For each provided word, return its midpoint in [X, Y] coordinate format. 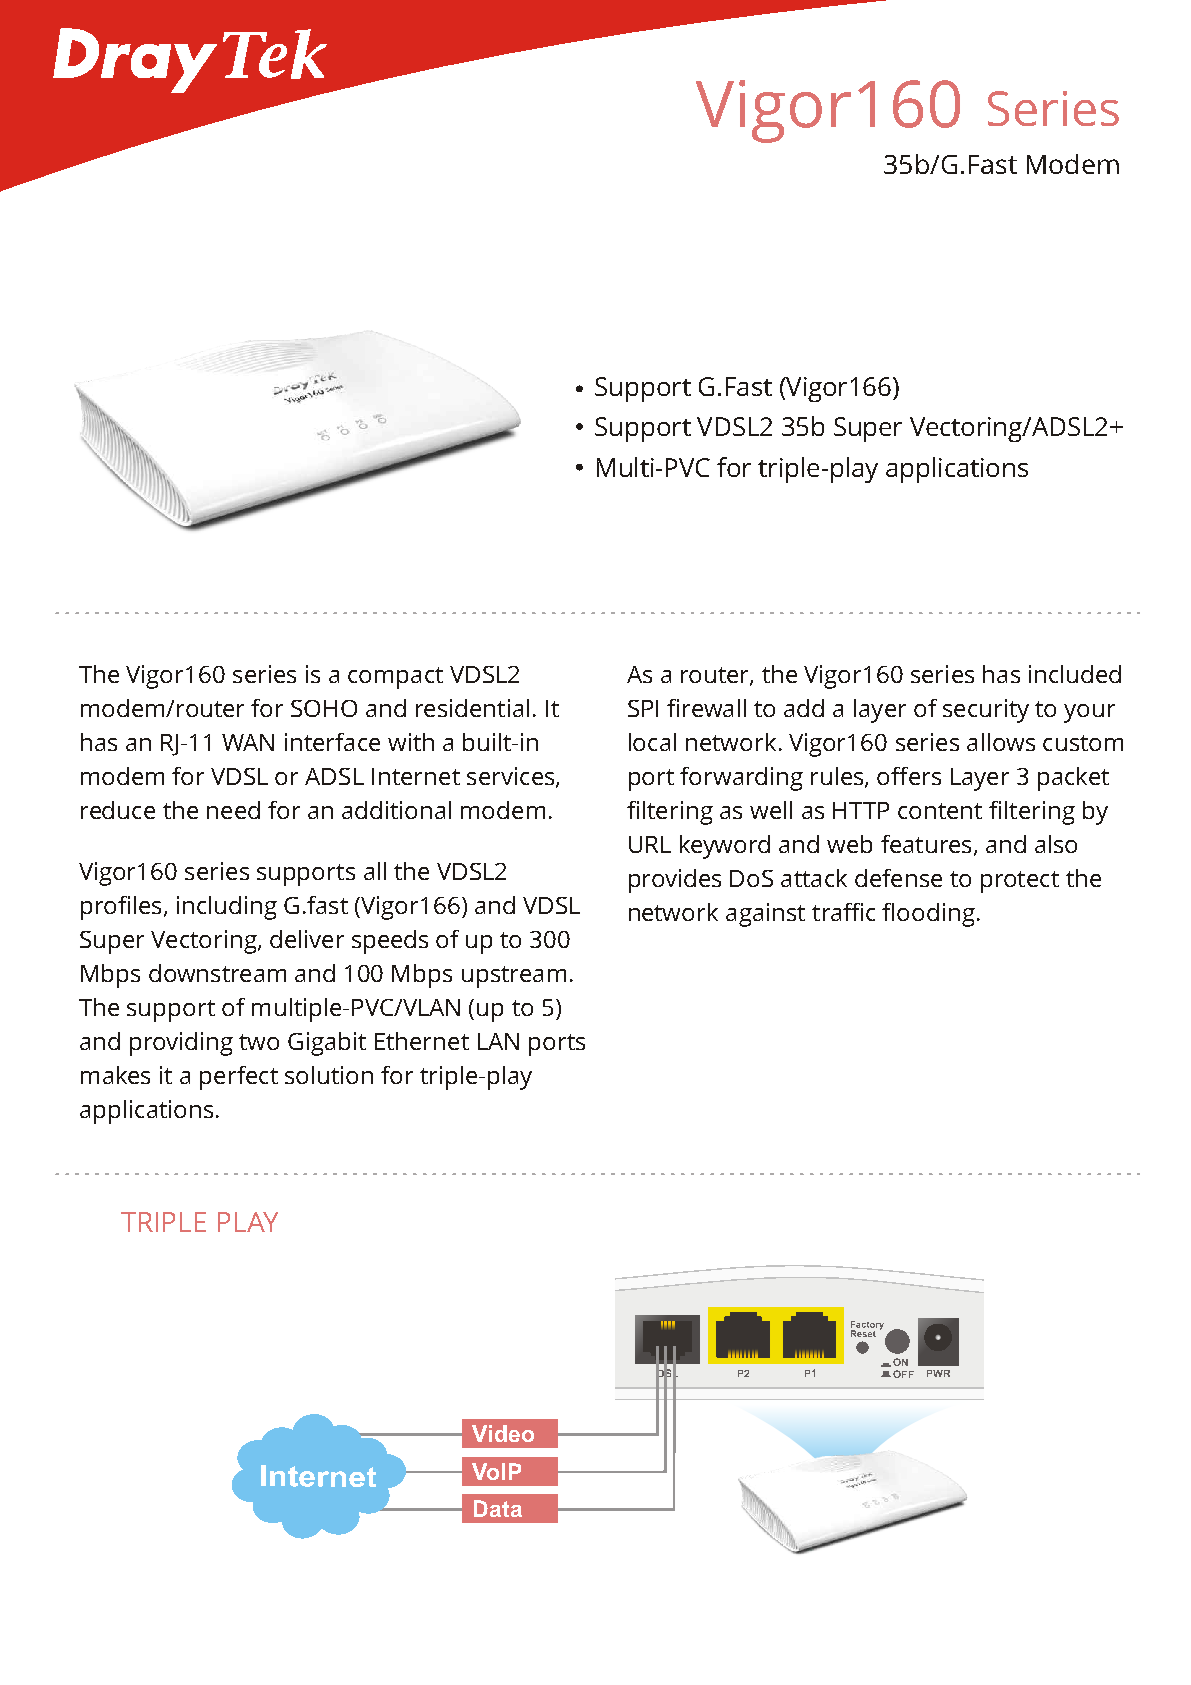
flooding [928, 915]
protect [1020, 882]
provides [675, 881]
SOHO [324, 708]
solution [329, 1075]
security [986, 711]
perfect [239, 1078]
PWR [938, 1373]
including [227, 908]
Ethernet [422, 1041]
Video [503, 1433]
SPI [643, 708]
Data [498, 1508]
